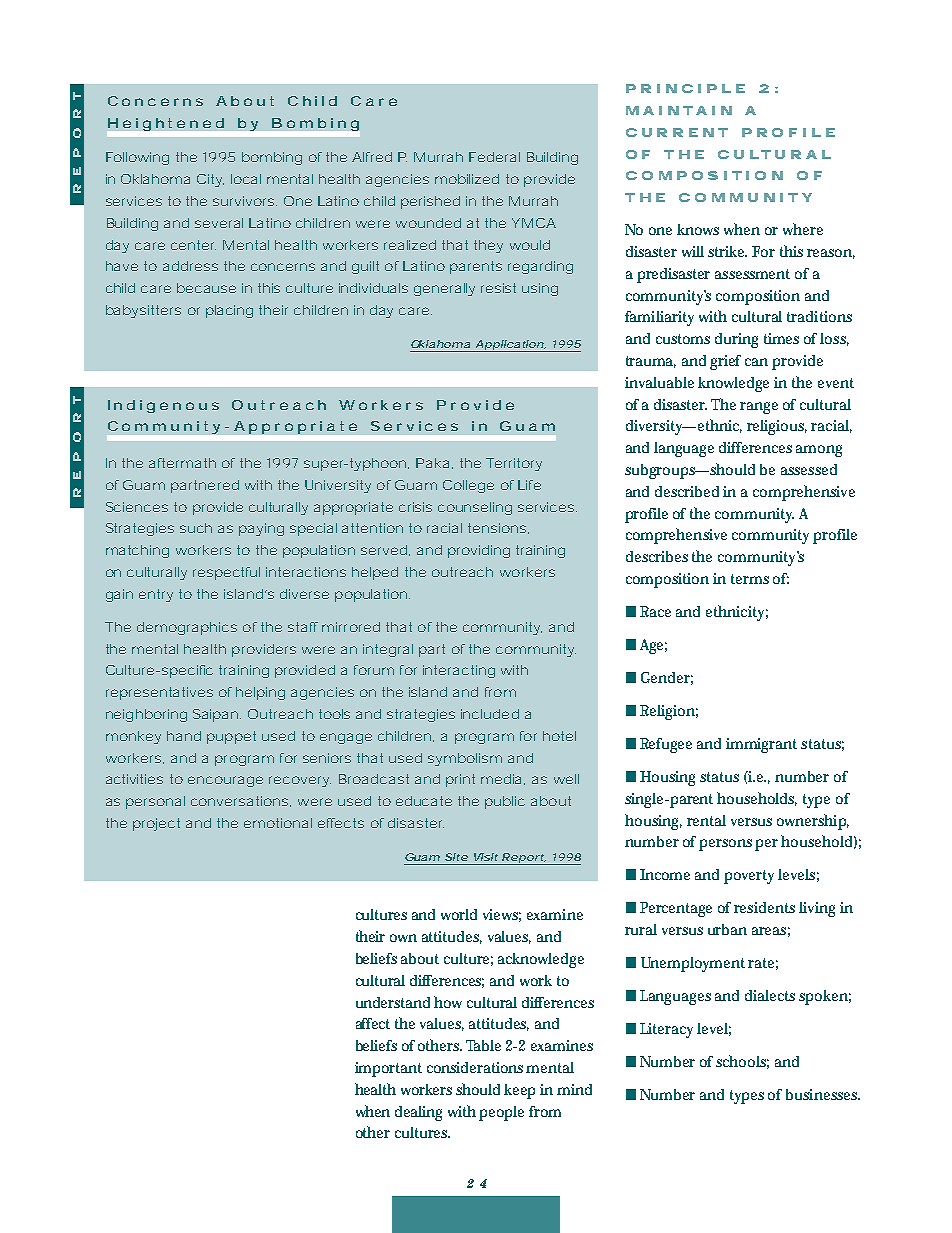 The height and width of the image is (1233, 952). I want to click on local, so click(246, 179).
